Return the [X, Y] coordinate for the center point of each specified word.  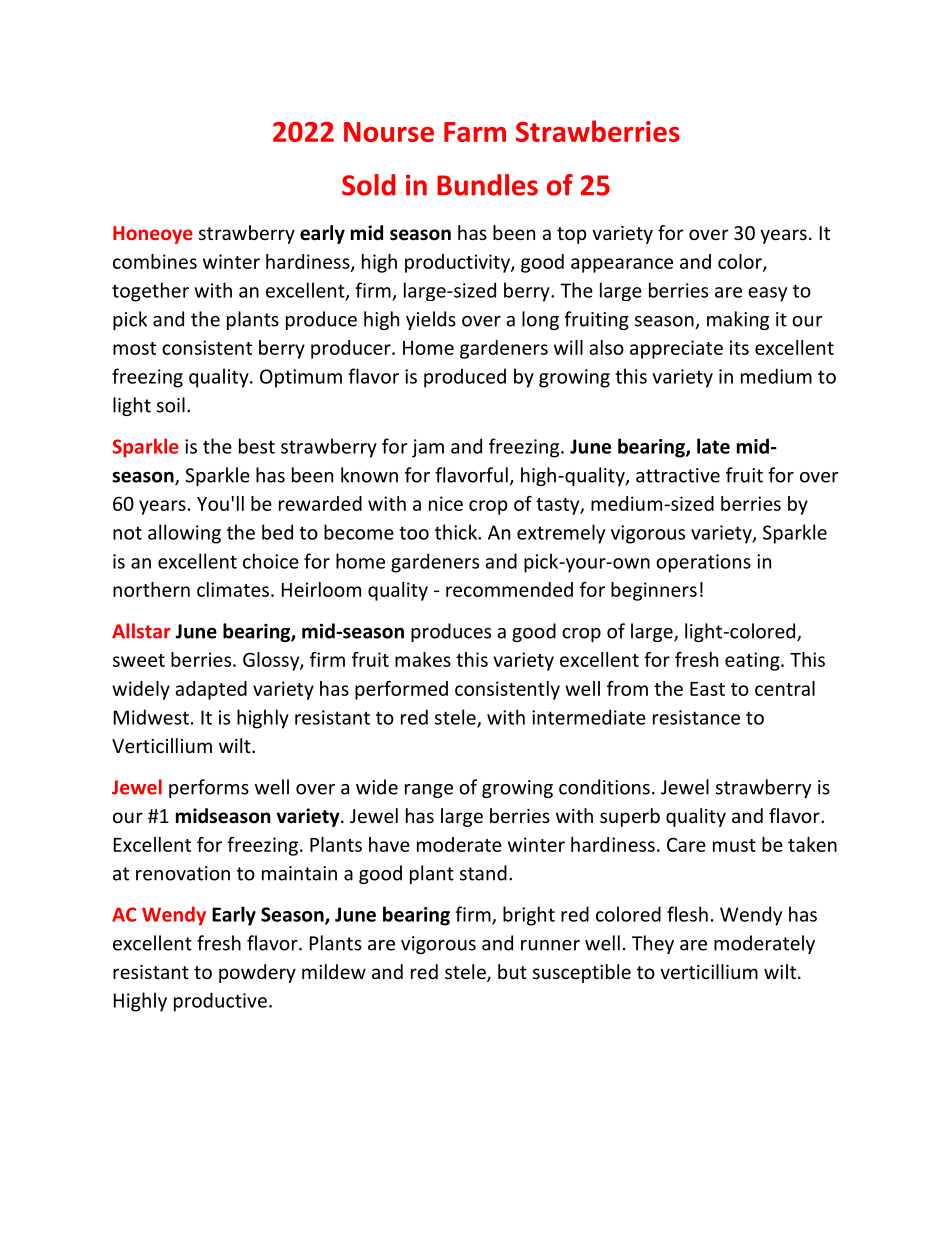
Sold [369, 185]
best [257, 446]
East [707, 689]
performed [401, 690]
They [653, 944]
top [571, 235]
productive [220, 1002]
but [512, 971]
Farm [475, 132]
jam [428, 448]
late [713, 446]
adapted [211, 690]
